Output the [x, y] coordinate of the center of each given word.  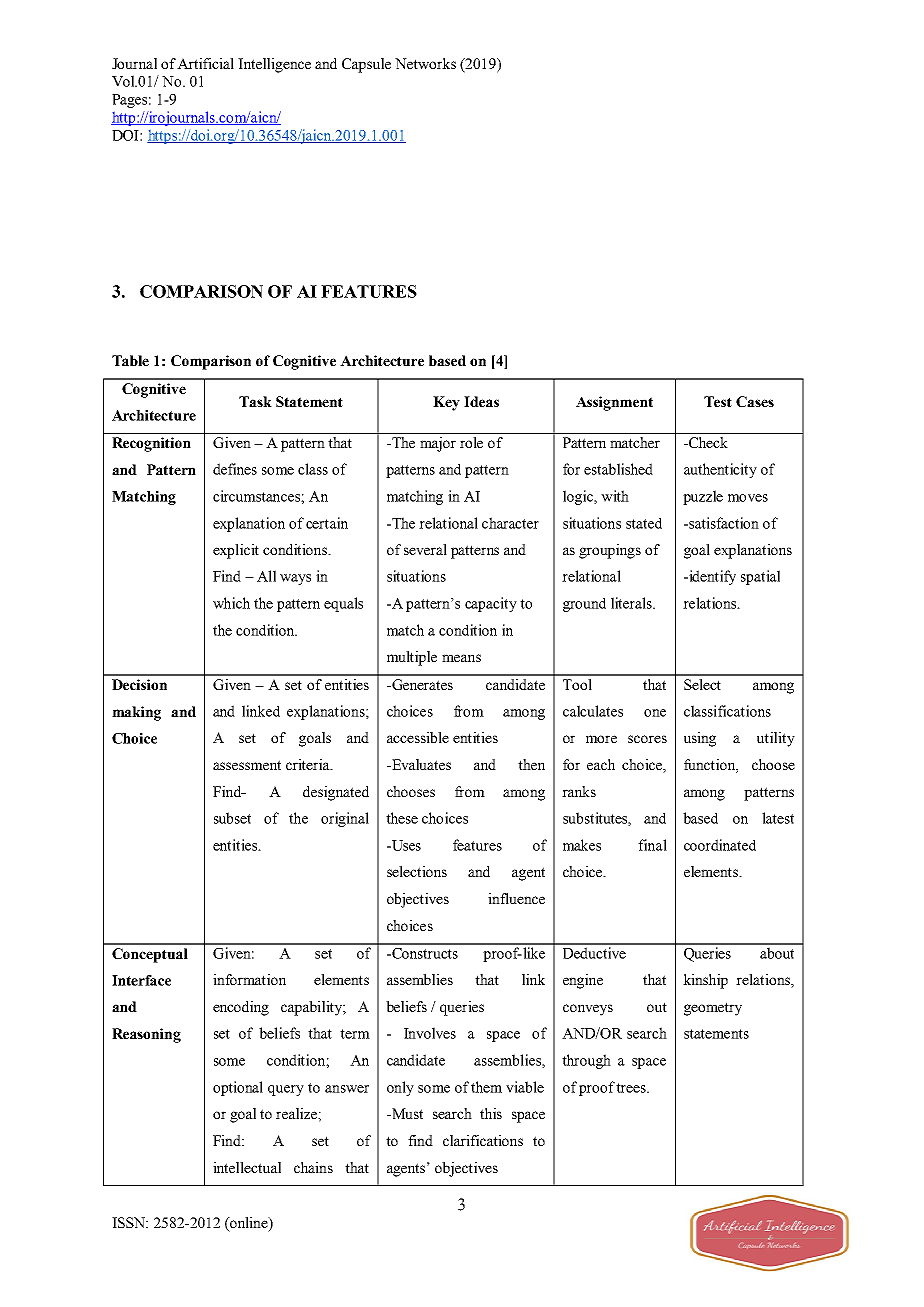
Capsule [366, 65]
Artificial [205, 63]
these [402, 818]
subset [232, 818]
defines [235, 469]
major [438, 444]
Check [707, 442]
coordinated [720, 845]
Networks [425, 63]
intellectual [247, 1167]
